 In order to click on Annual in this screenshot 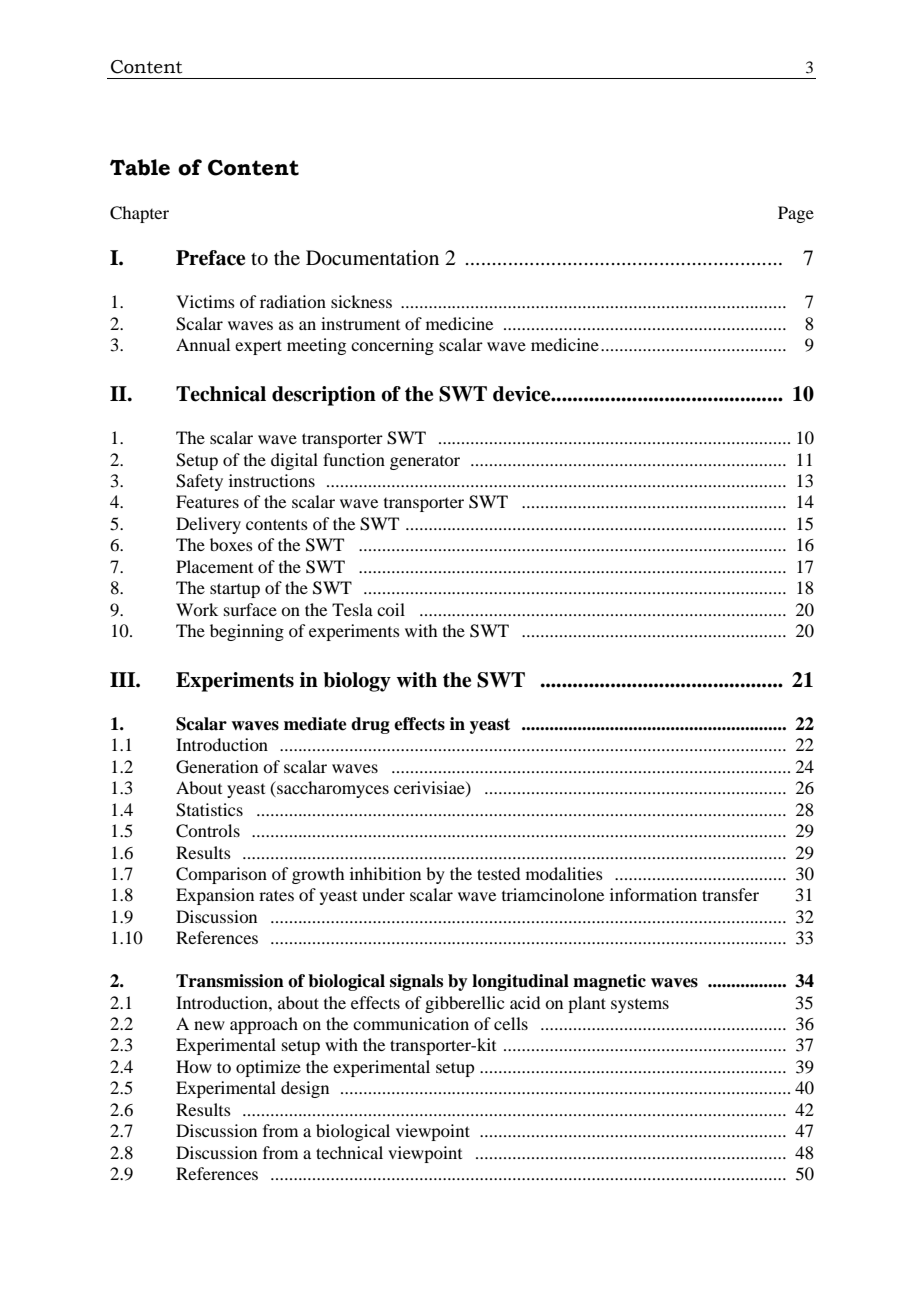, I will do `click(203, 344)`.
